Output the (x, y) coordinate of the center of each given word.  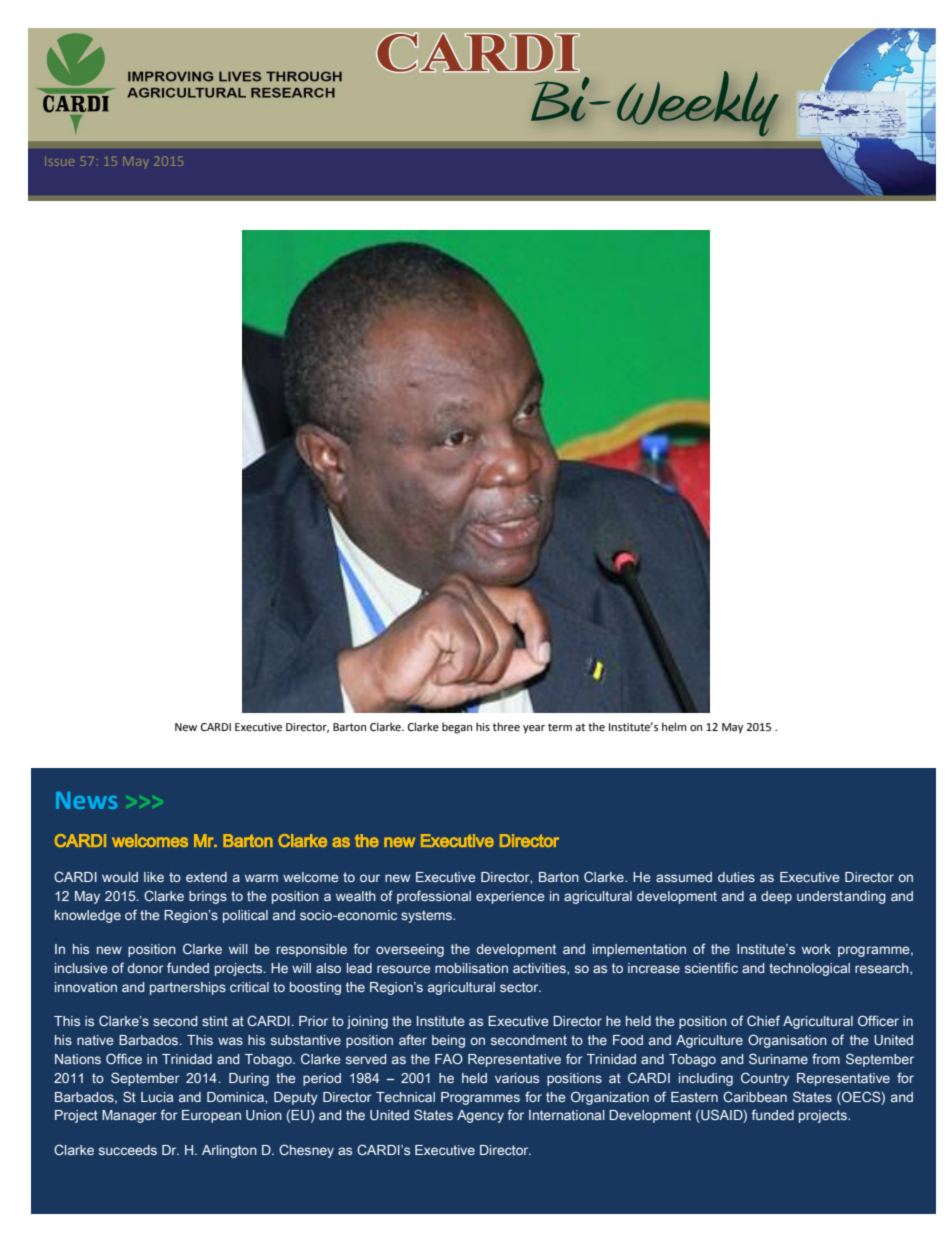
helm (674, 727)
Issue (59, 161)
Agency (480, 1116)
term (560, 727)
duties (736, 877)
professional (434, 897)
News (87, 800)
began (457, 728)
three (506, 727)
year (534, 729)
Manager (129, 1116)
